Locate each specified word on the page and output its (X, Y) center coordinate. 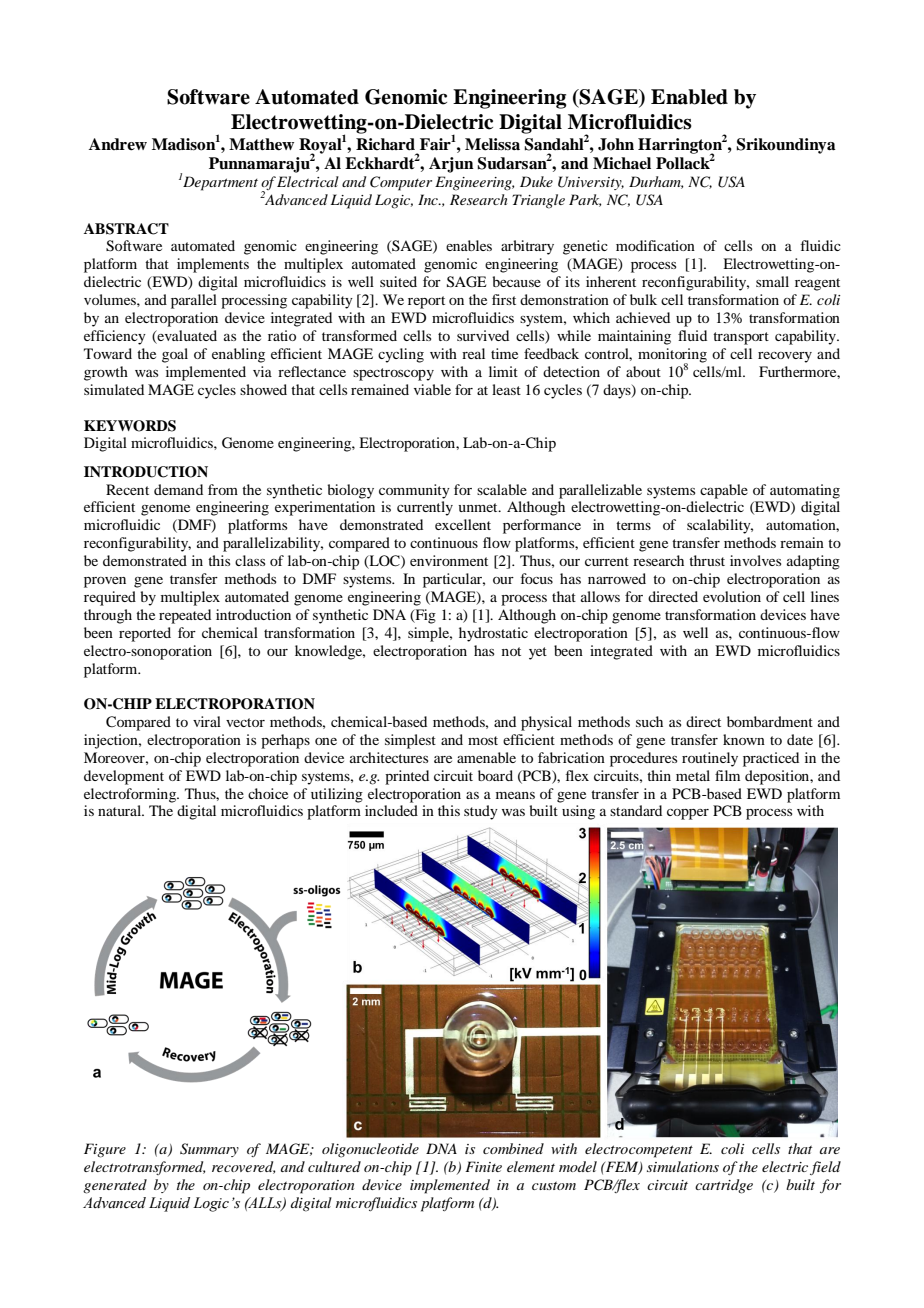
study (481, 812)
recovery (785, 357)
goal (175, 355)
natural (121, 810)
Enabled (689, 97)
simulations (683, 1166)
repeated (185, 616)
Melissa (492, 144)
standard (636, 810)
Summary (209, 1150)
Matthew (261, 144)
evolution (732, 596)
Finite (483, 1166)
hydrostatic (493, 634)
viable (432, 389)
